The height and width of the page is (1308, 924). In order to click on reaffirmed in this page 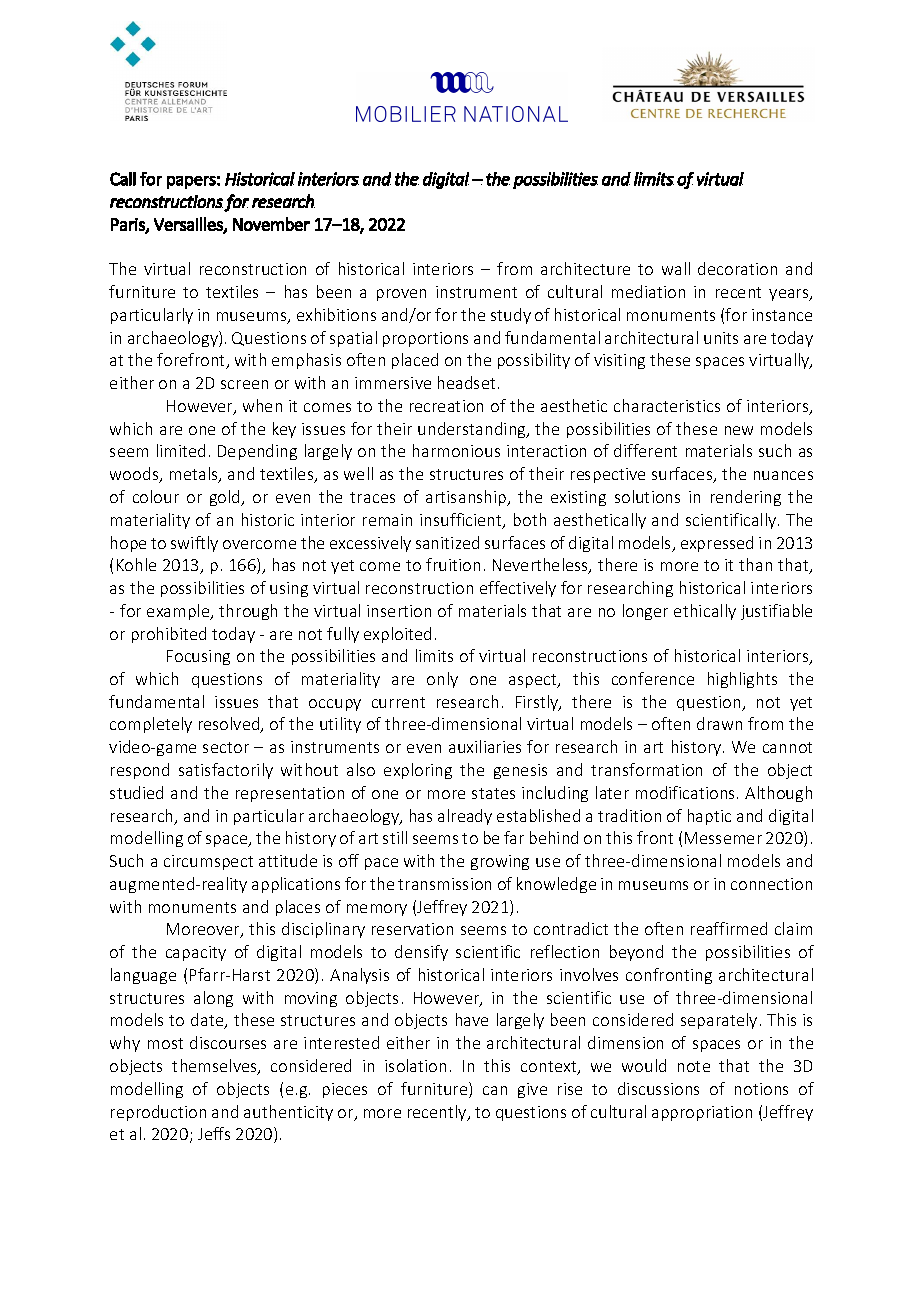, I will do `click(729, 928)`.
